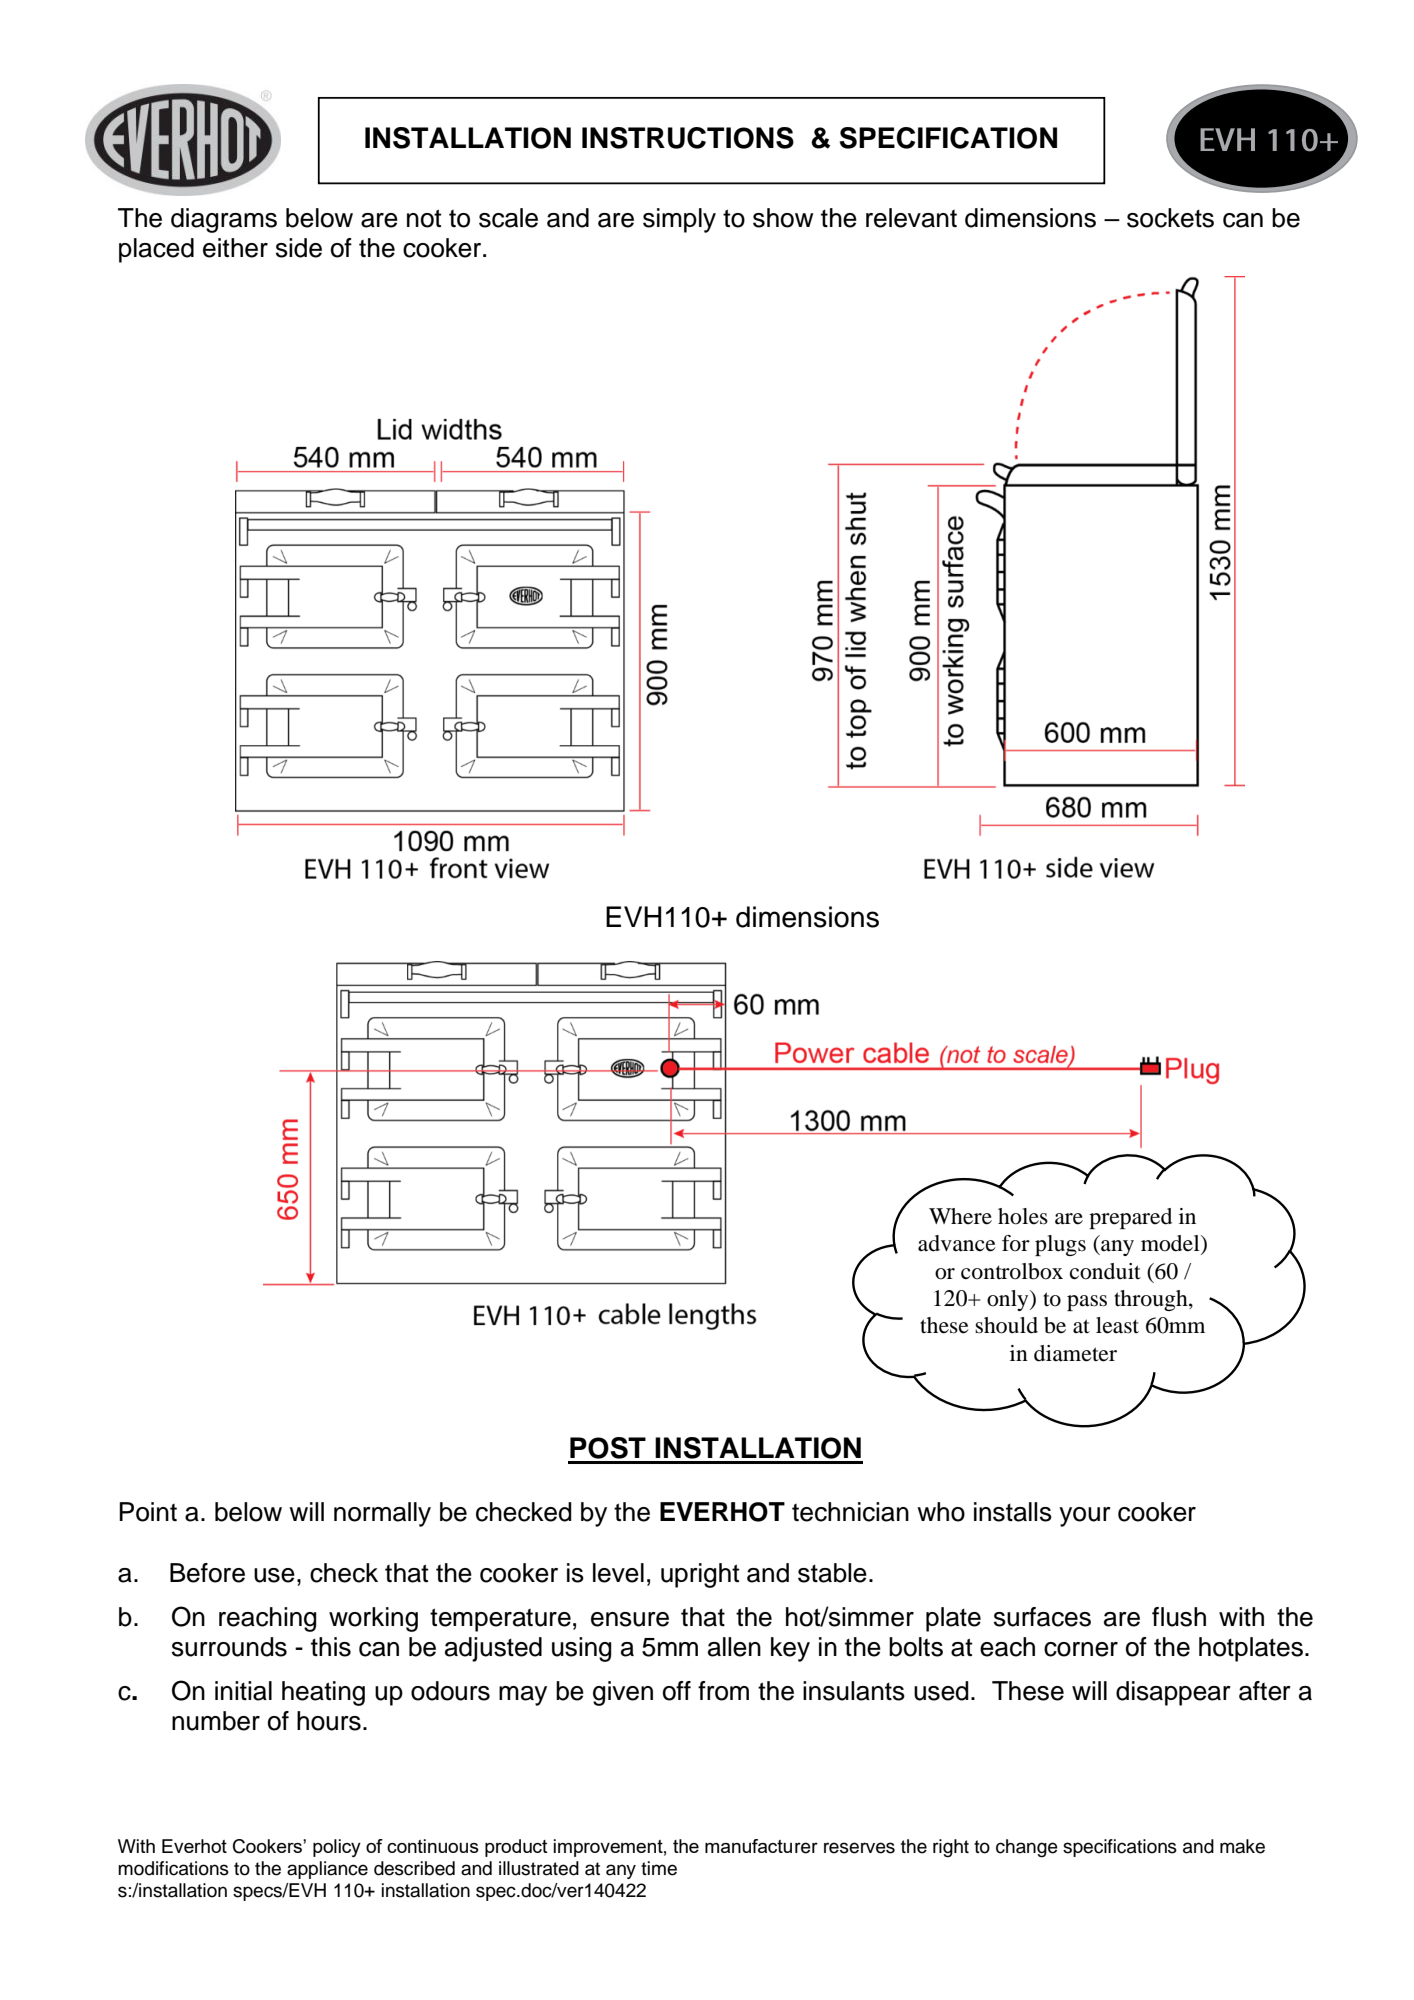 This screenshot has height=2000, width=1414. What do you see at coordinates (382, 1514) in the screenshot?
I see `normally` at bounding box center [382, 1514].
